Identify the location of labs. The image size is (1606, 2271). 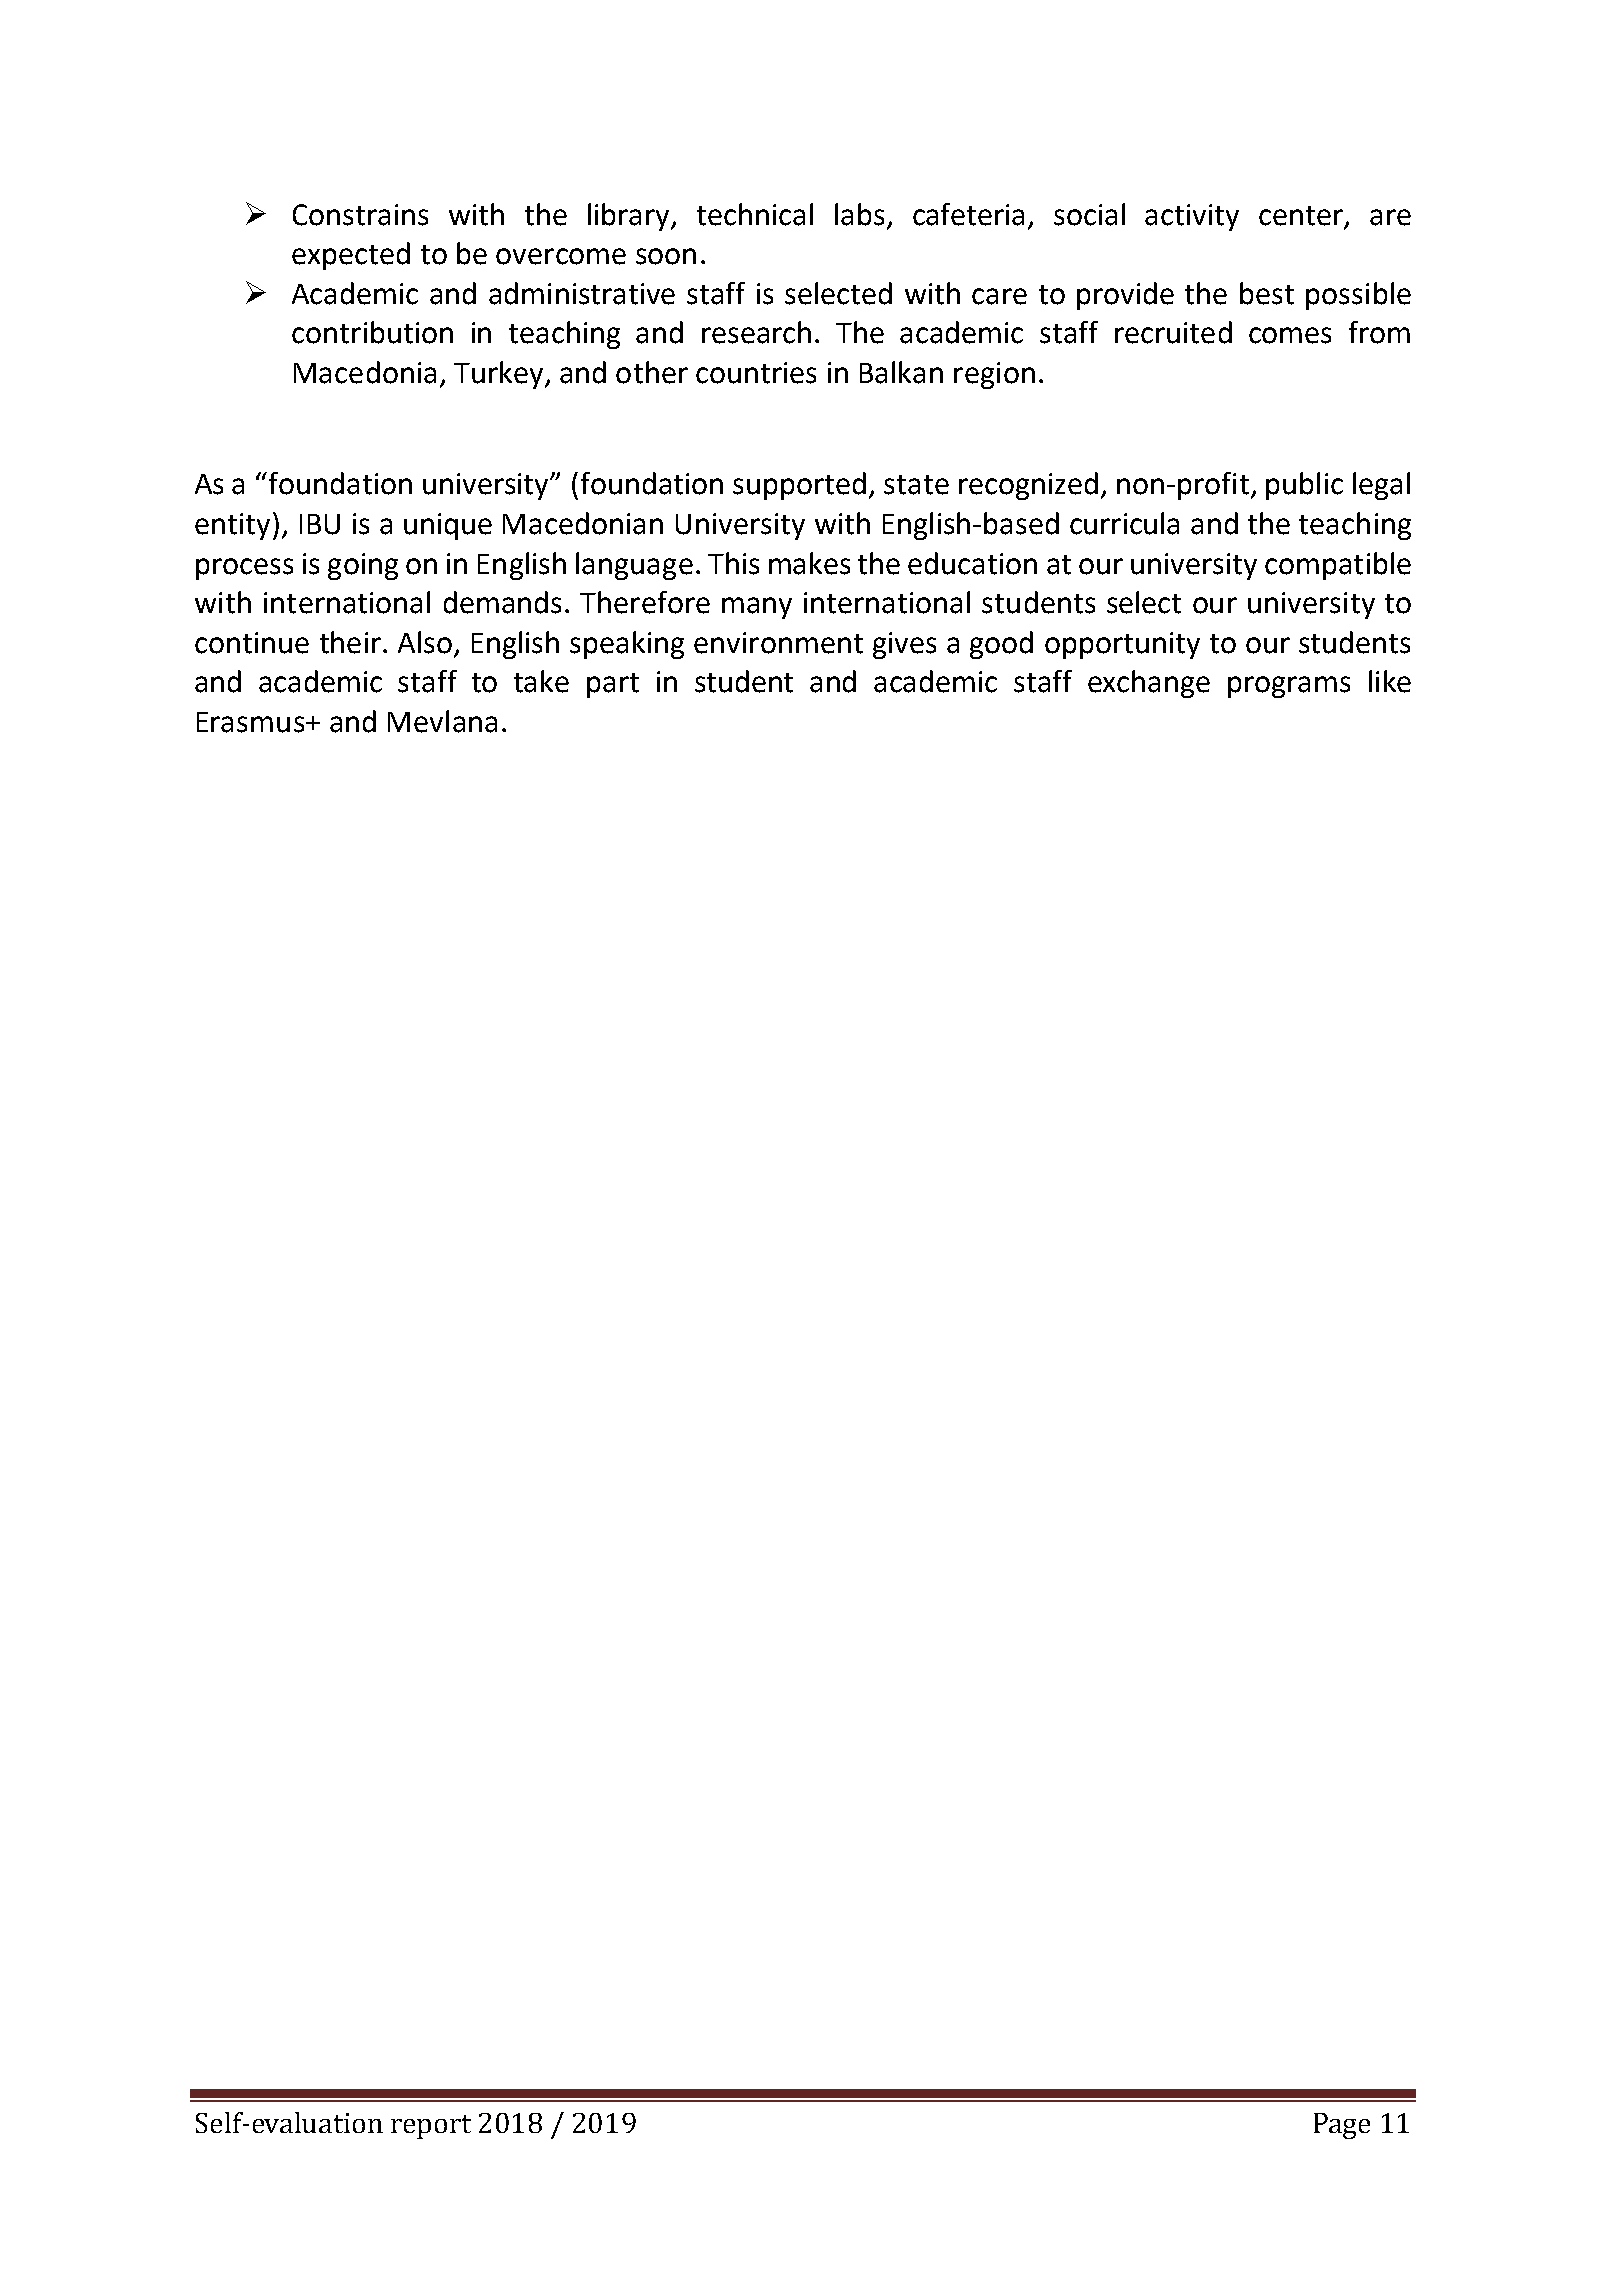
(859, 214).
